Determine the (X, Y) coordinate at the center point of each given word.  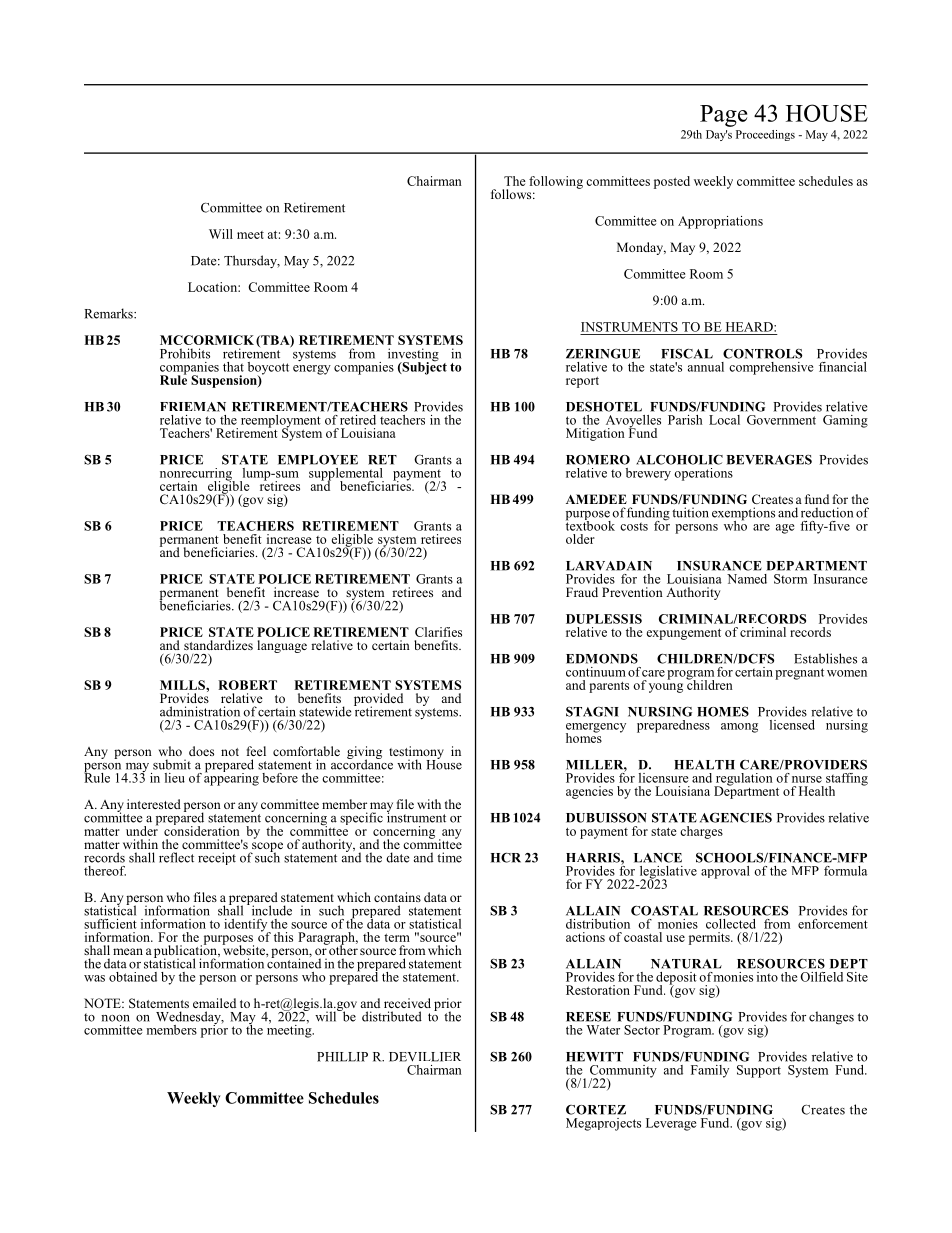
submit (172, 764)
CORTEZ (596, 1110)
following (556, 182)
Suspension (225, 381)
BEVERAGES (769, 459)
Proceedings (765, 135)
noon (115, 1018)
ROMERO (598, 460)
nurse (807, 779)
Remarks (109, 313)
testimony (416, 754)
